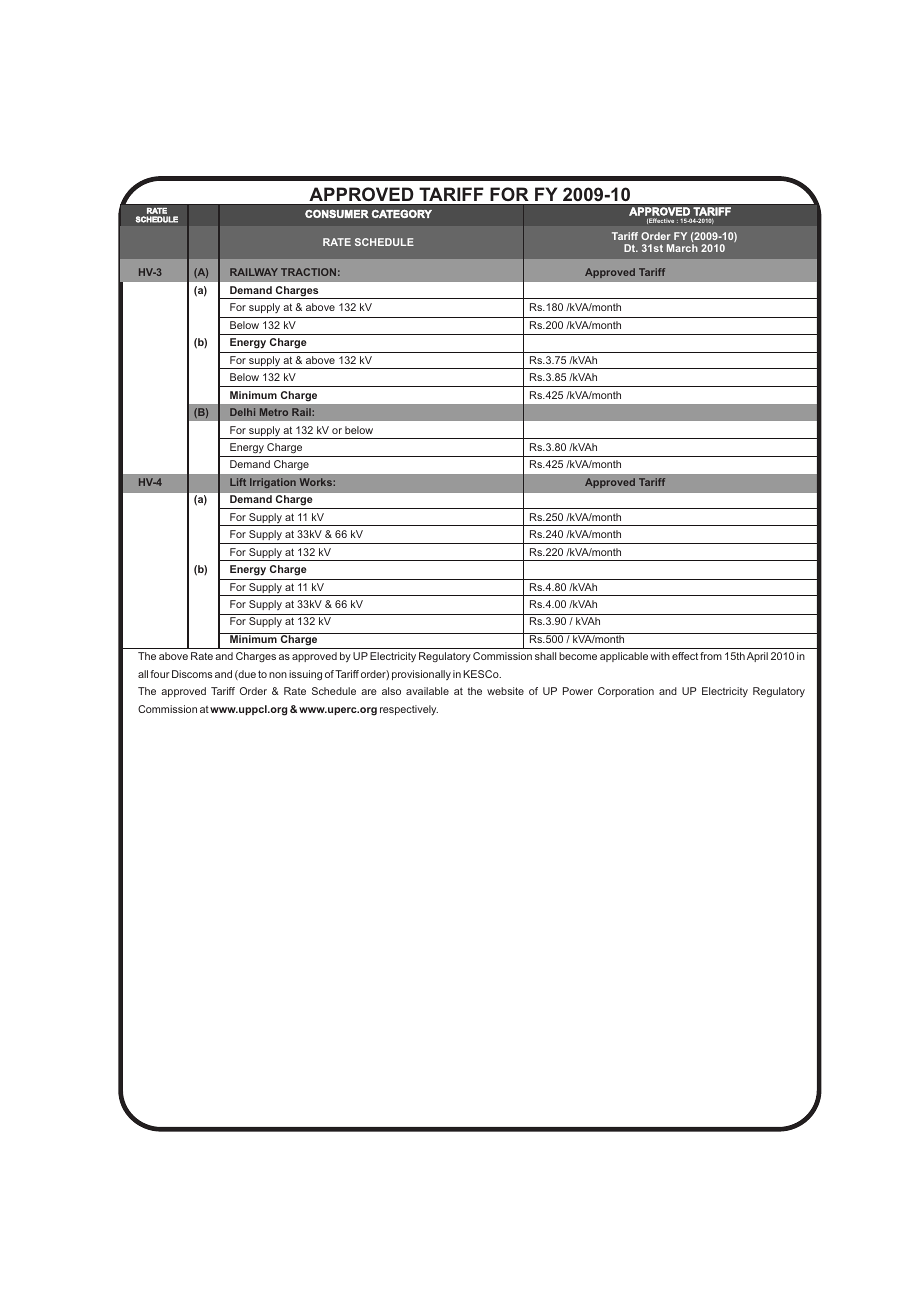  Describe the element at coordinates (660, 656) in the screenshot. I see `with` at that location.
